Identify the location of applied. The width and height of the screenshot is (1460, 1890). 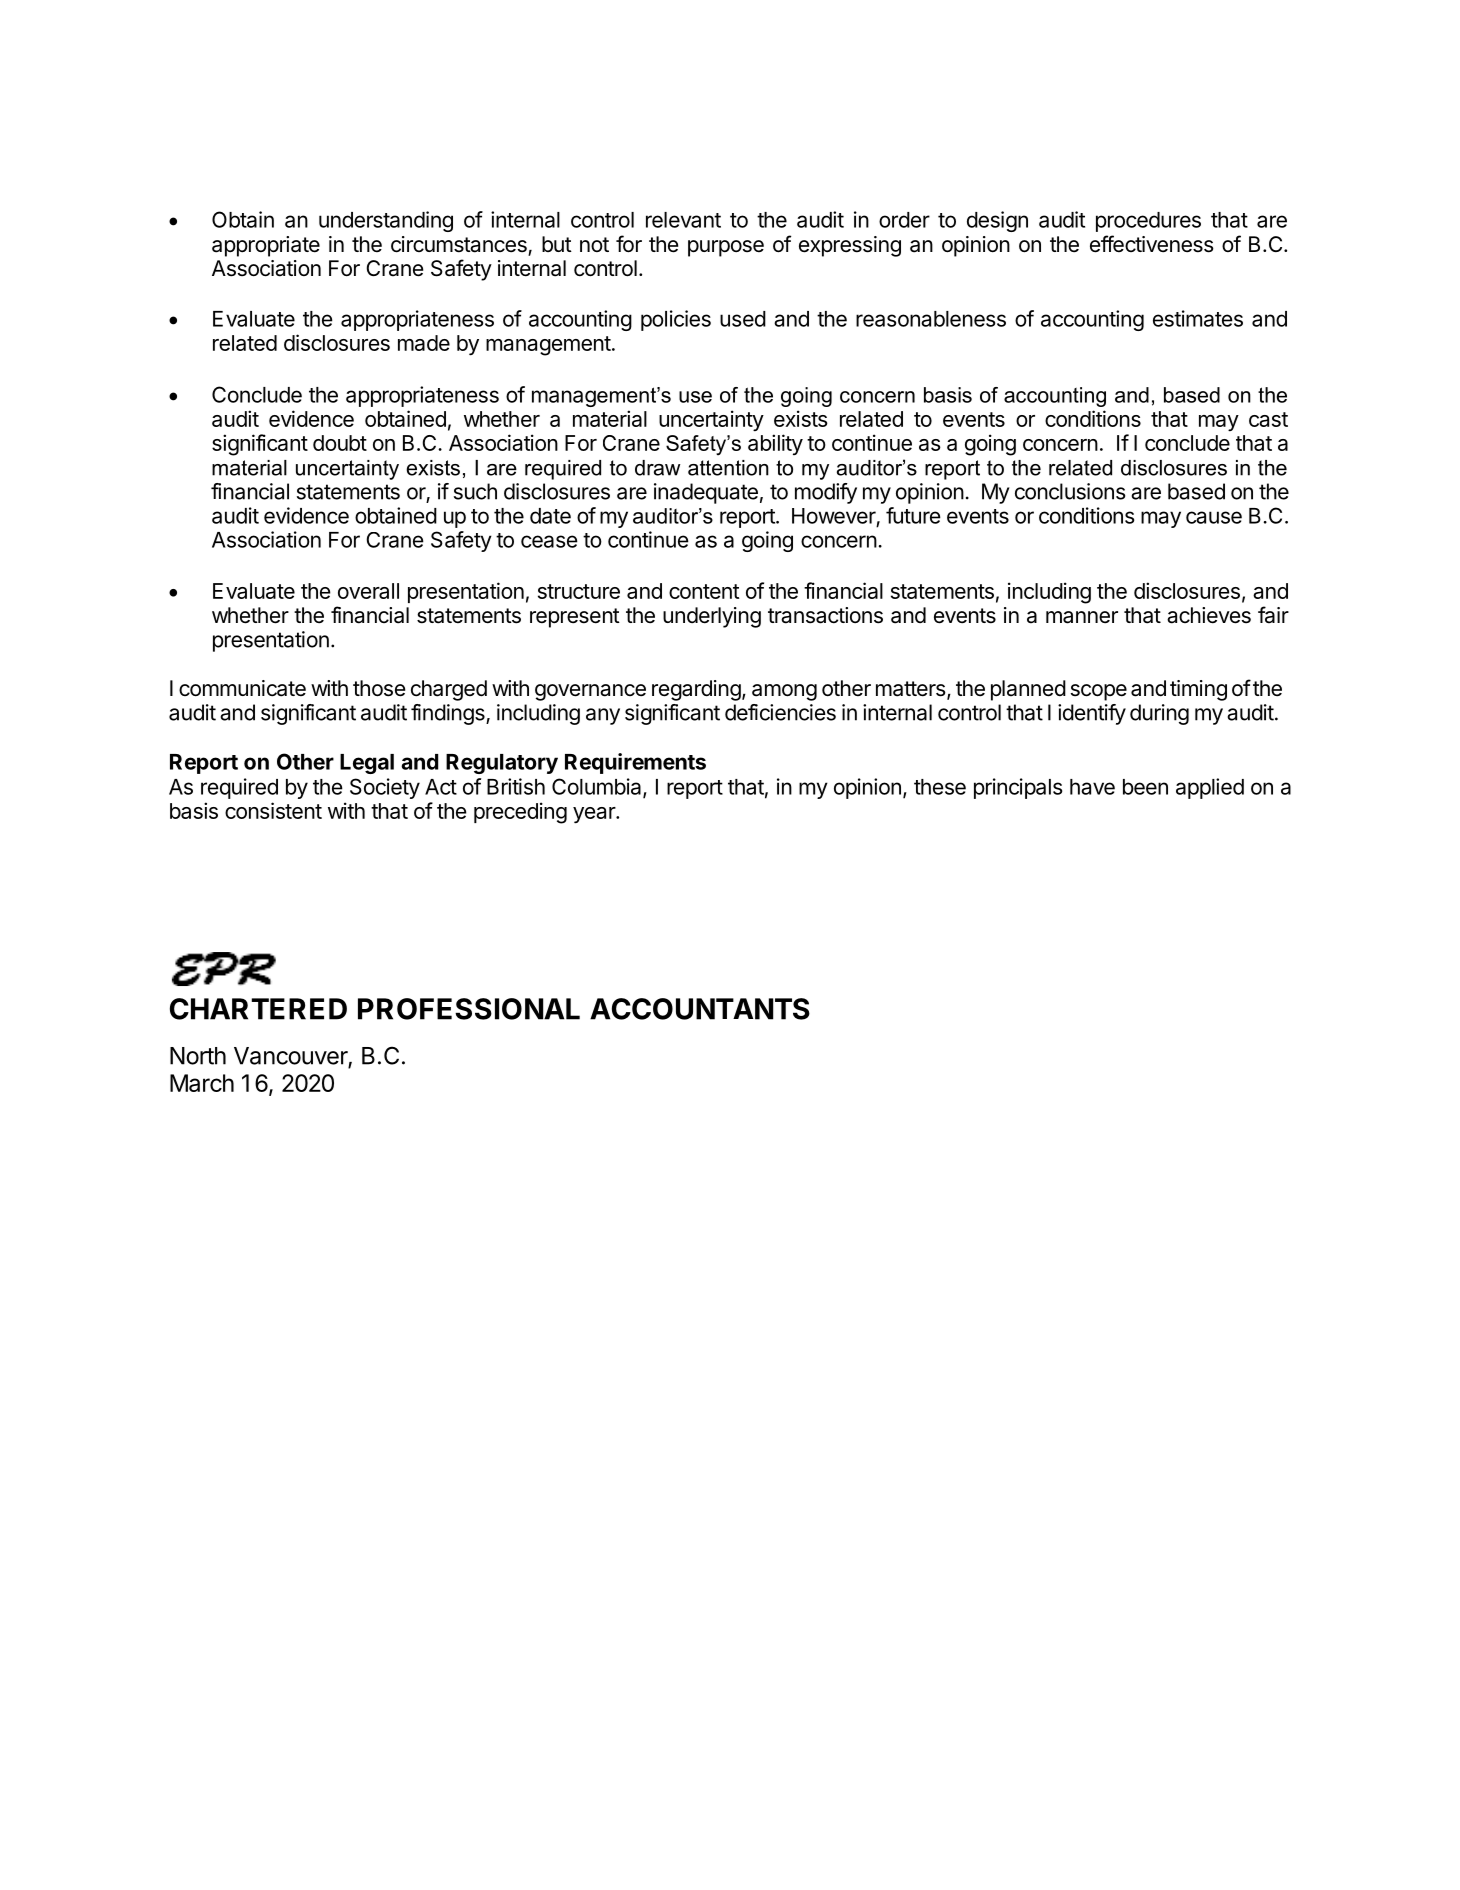
(1210, 788).
